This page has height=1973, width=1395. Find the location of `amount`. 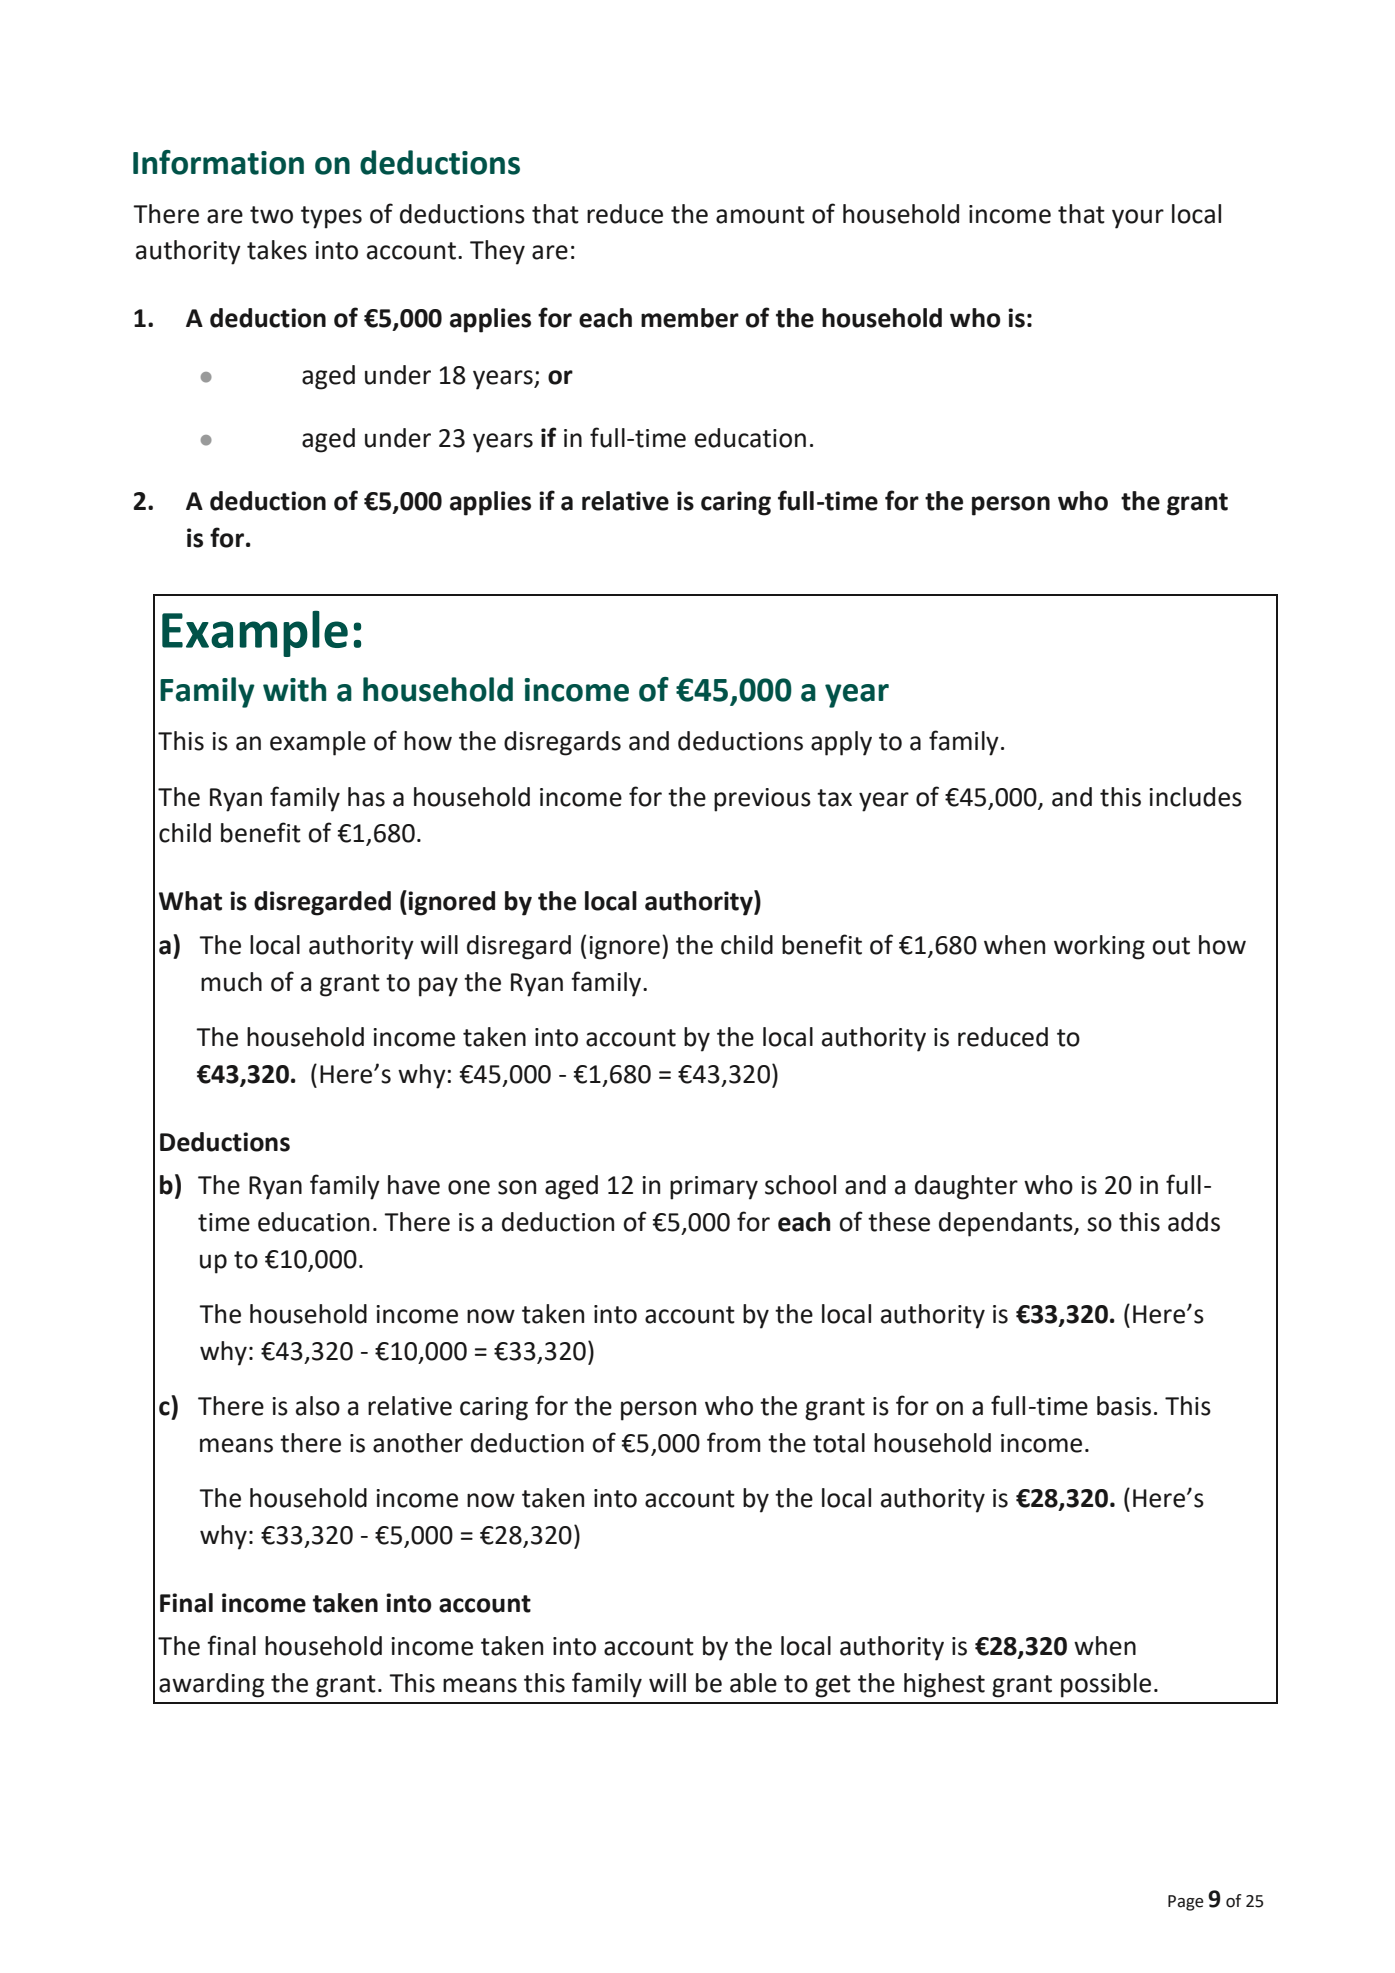

amount is located at coordinates (760, 215).
